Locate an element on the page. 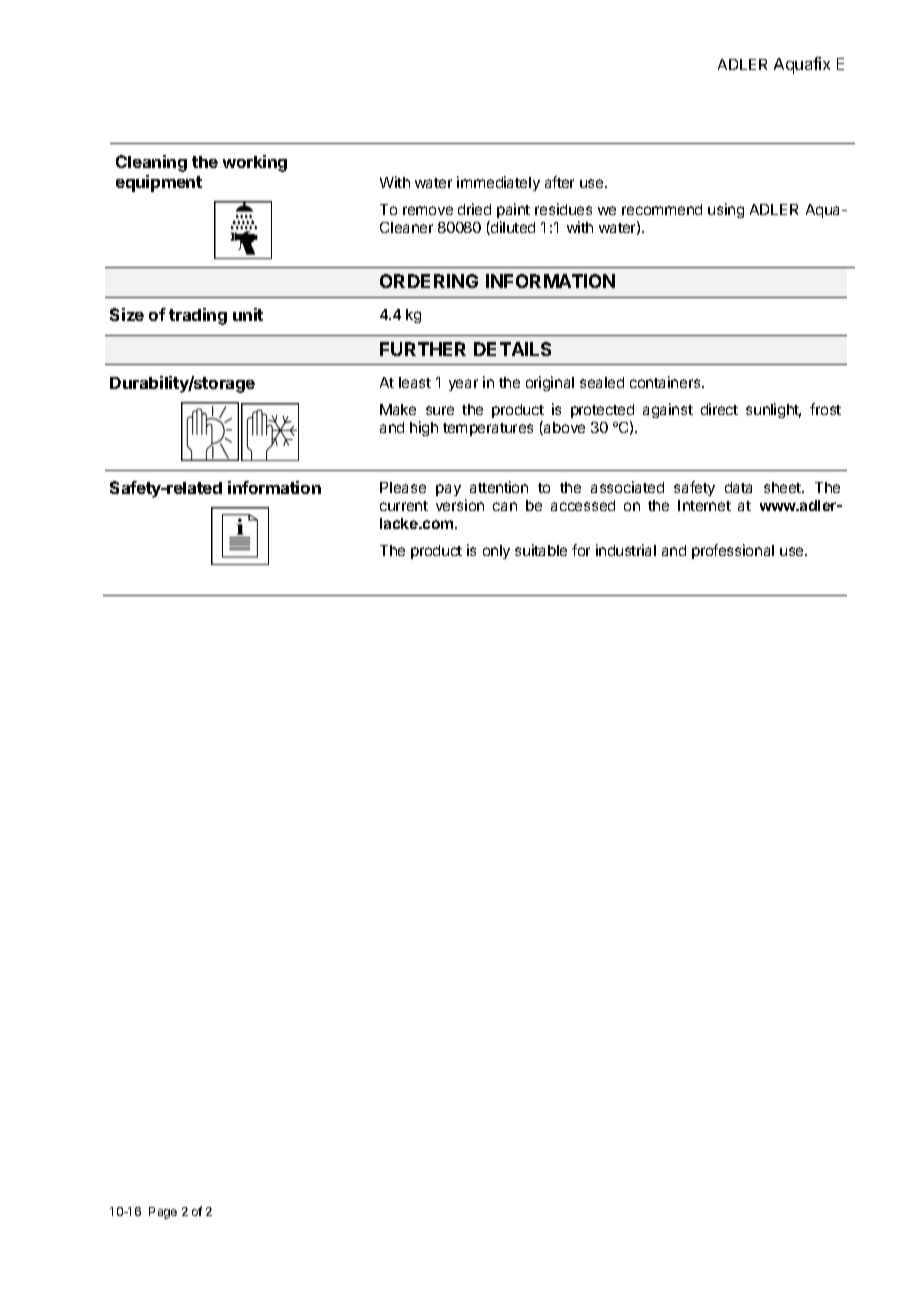  dried is located at coordinates (474, 209).
